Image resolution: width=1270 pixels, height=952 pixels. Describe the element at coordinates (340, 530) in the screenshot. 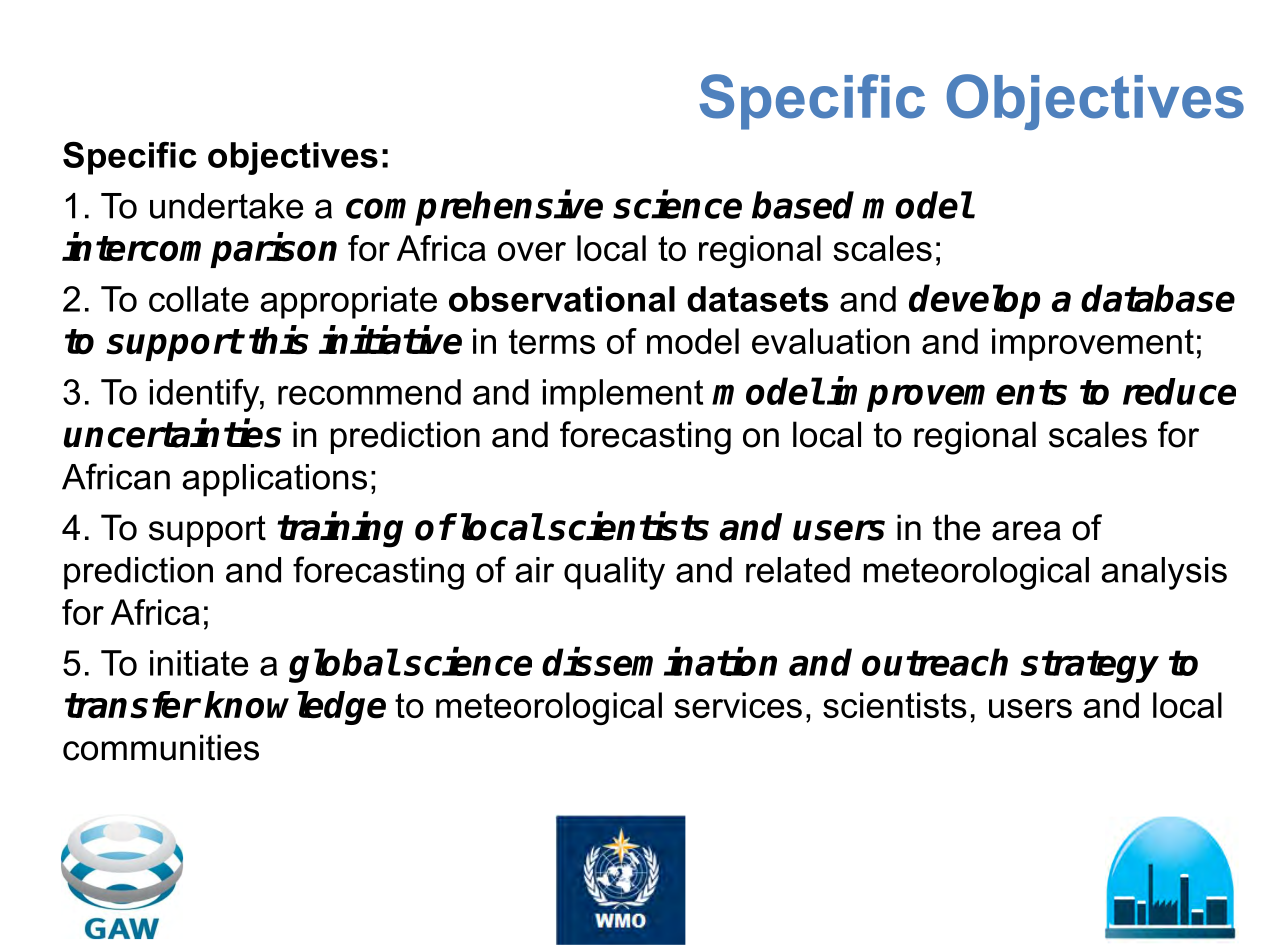

I see `training` at that location.
